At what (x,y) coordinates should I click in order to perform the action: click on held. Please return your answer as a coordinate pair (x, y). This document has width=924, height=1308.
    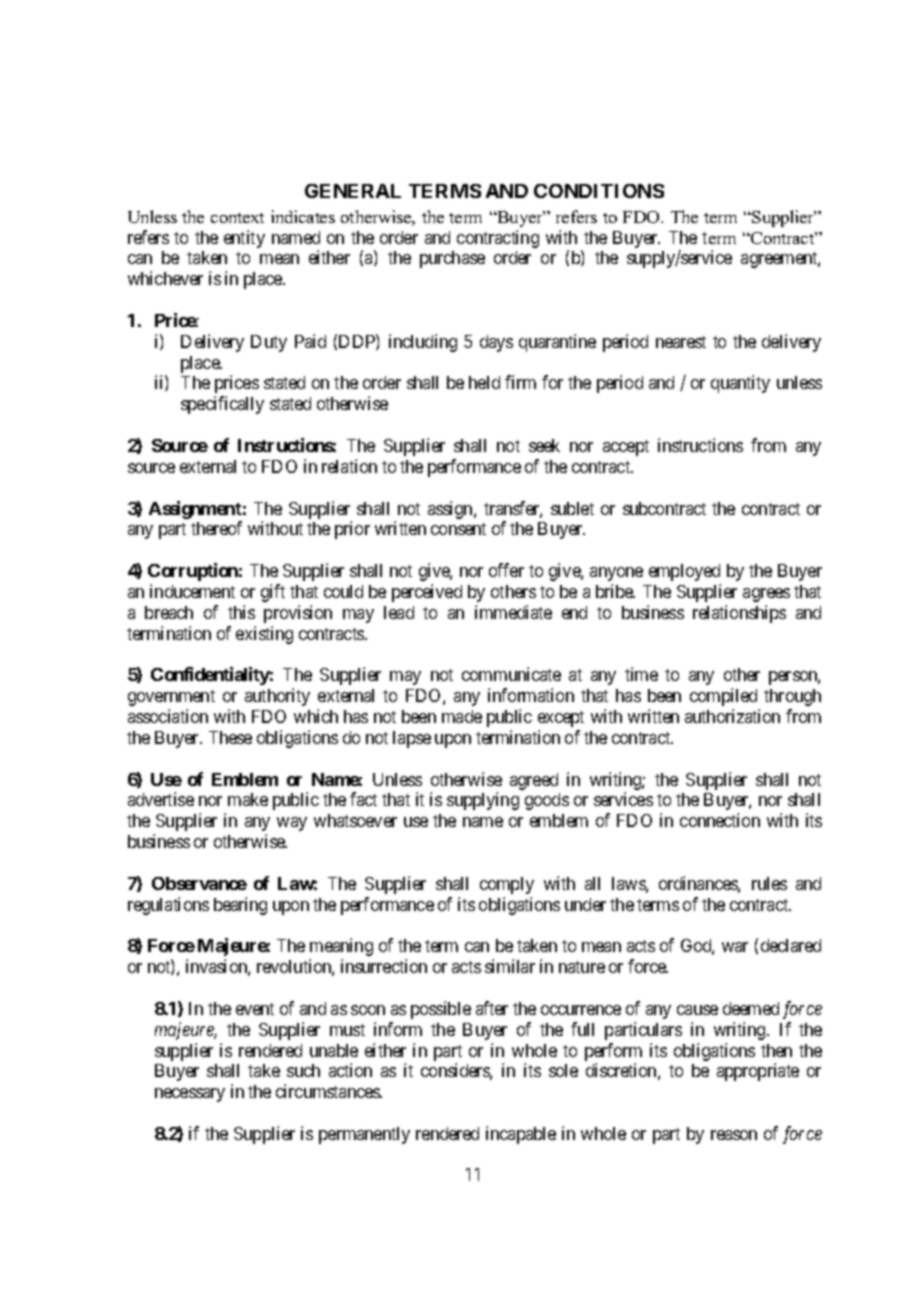
    Looking at the image, I should click on (484, 382).
